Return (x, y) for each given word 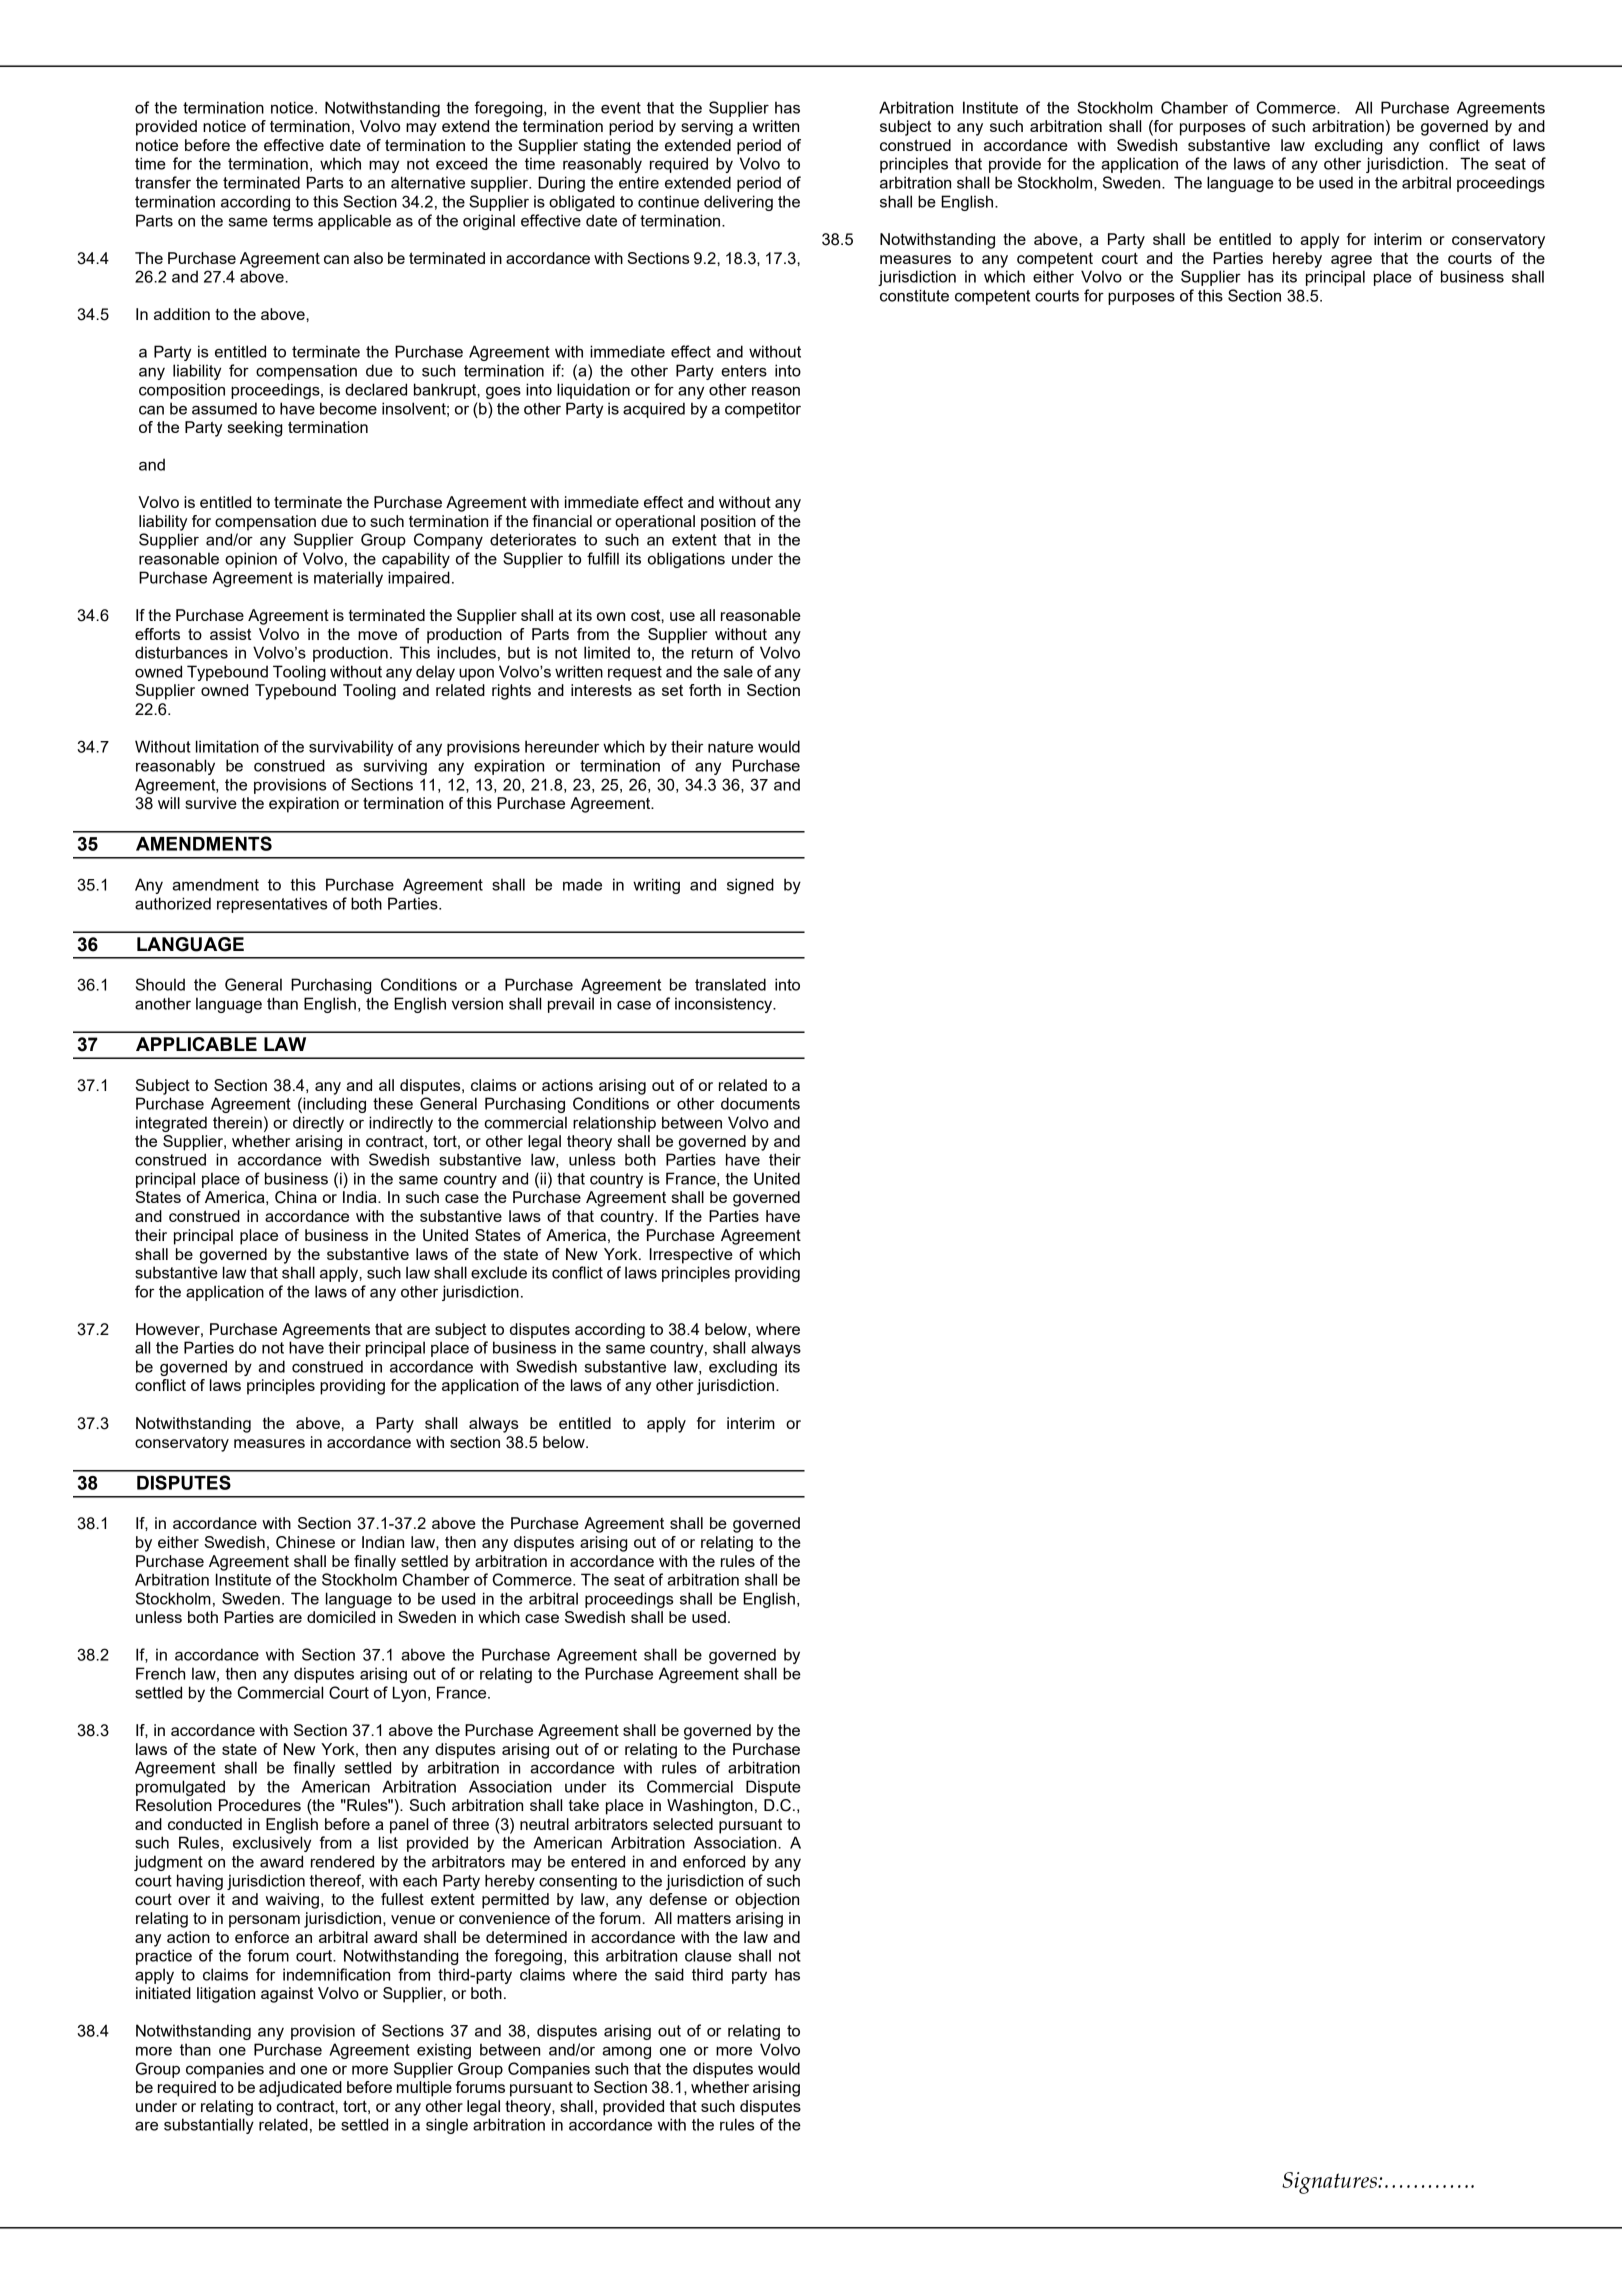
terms (293, 221)
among (626, 2052)
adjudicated (300, 2089)
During (561, 184)
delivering (738, 203)
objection (767, 1901)
